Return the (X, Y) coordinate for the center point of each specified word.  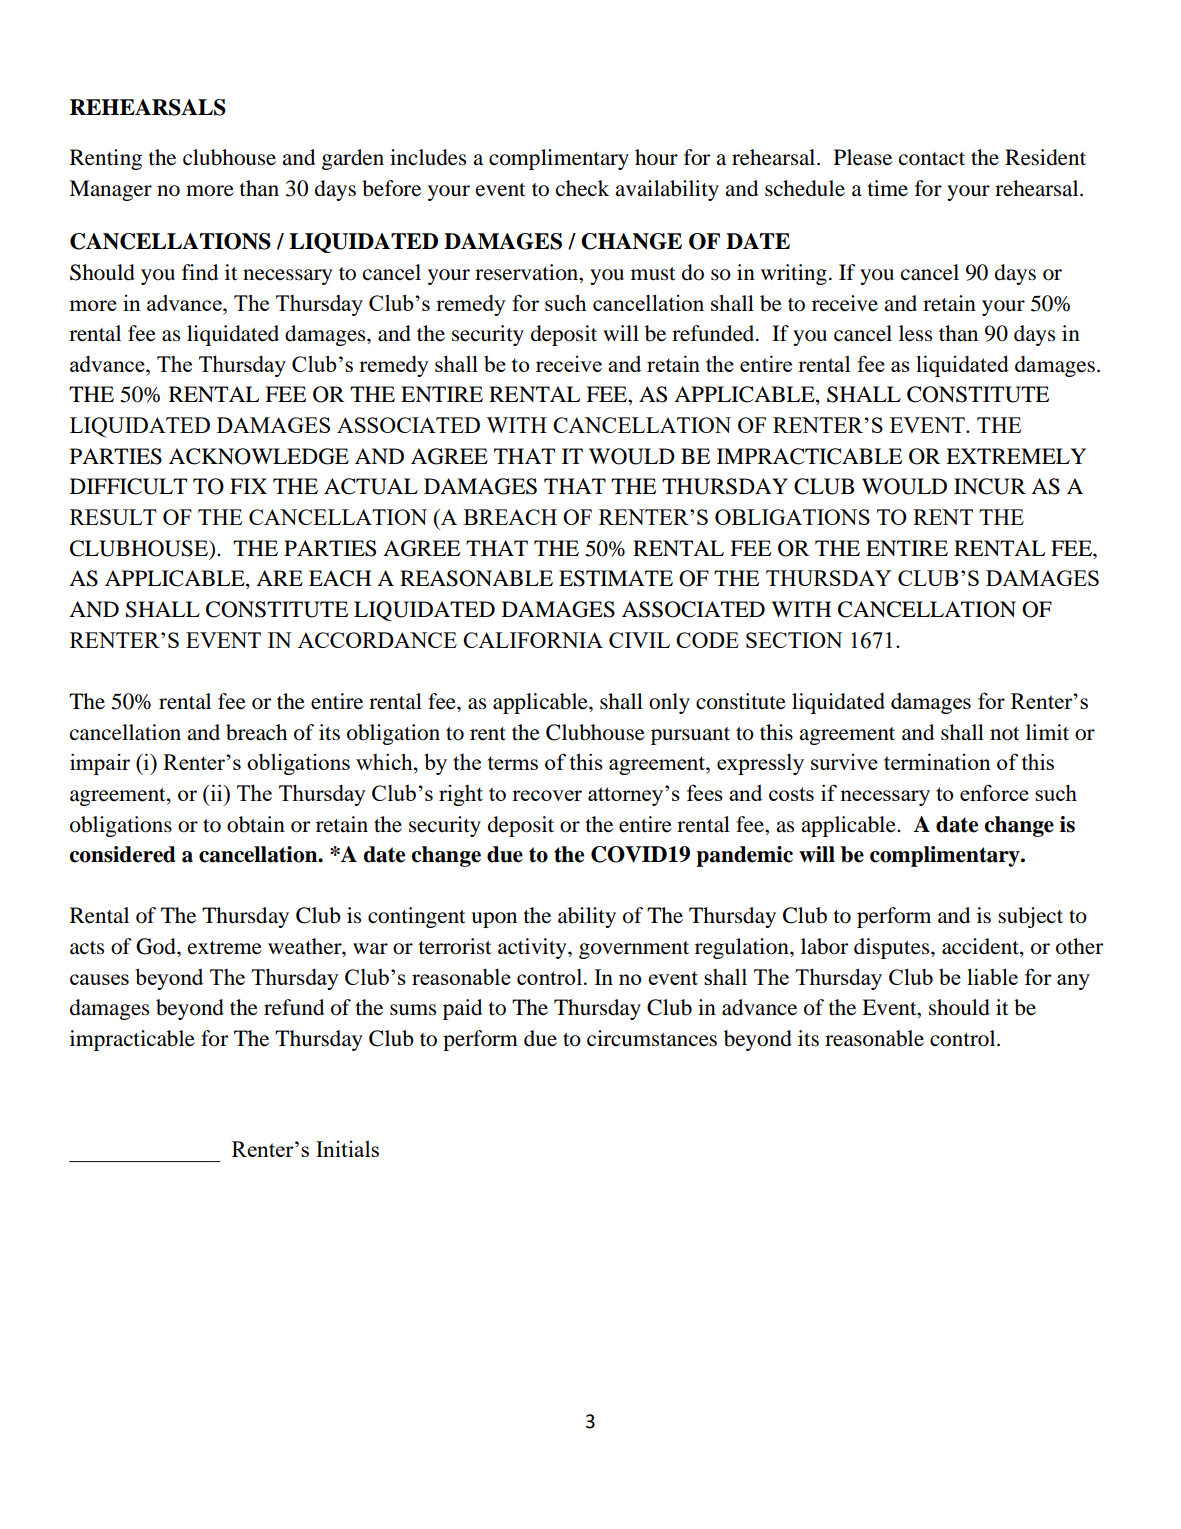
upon (494, 920)
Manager (110, 190)
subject (1030, 917)
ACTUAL (371, 486)
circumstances (652, 1038)
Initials (347, 1149)
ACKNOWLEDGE (259, 456)
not (1005, 734)
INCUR (990, 486)
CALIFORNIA (533, 640)
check (582, 188)
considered (123, 854)
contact (932, 159)
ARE (279, 578)
